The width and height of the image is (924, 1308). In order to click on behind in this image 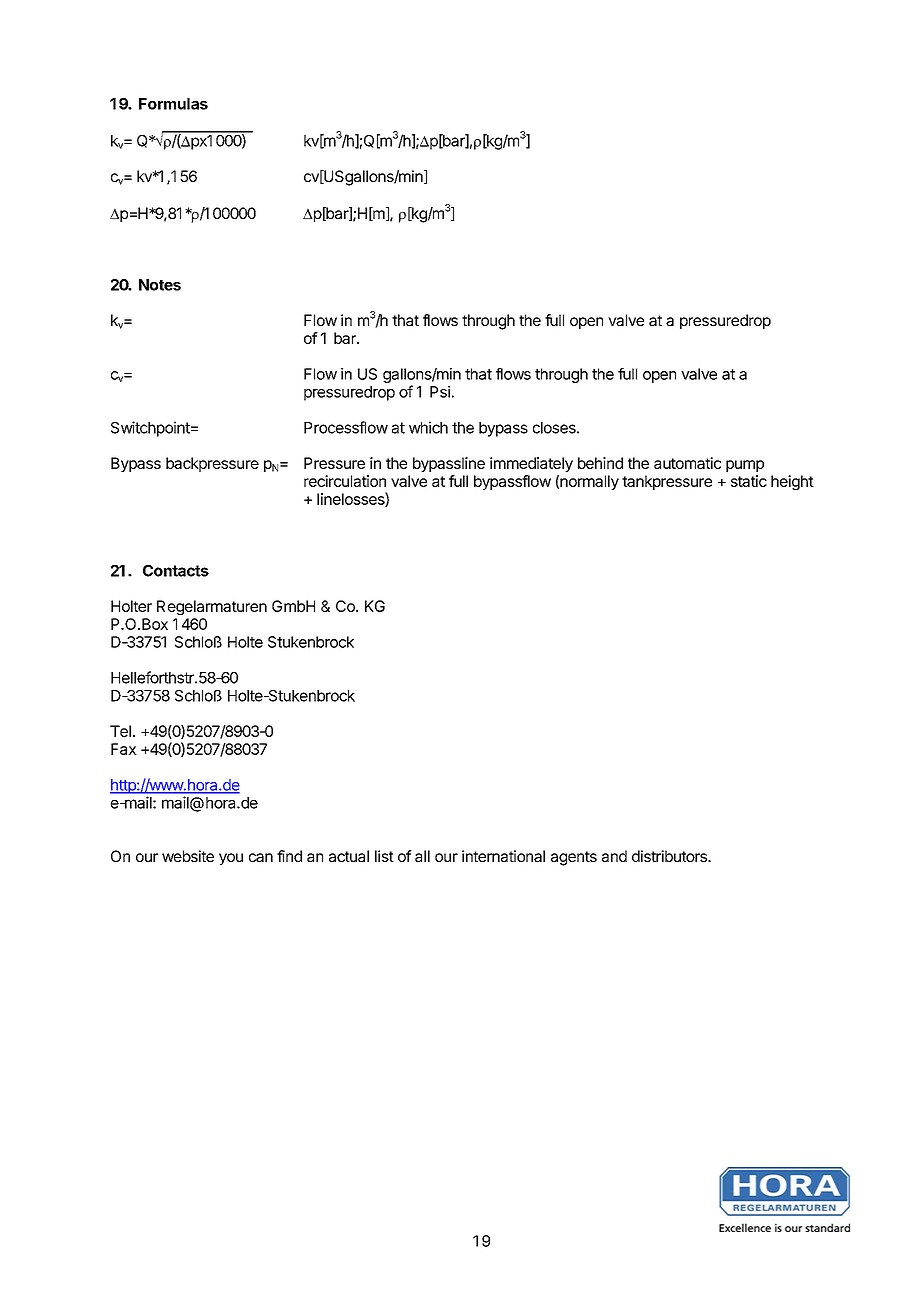, I will do `click(600, 463)`.
